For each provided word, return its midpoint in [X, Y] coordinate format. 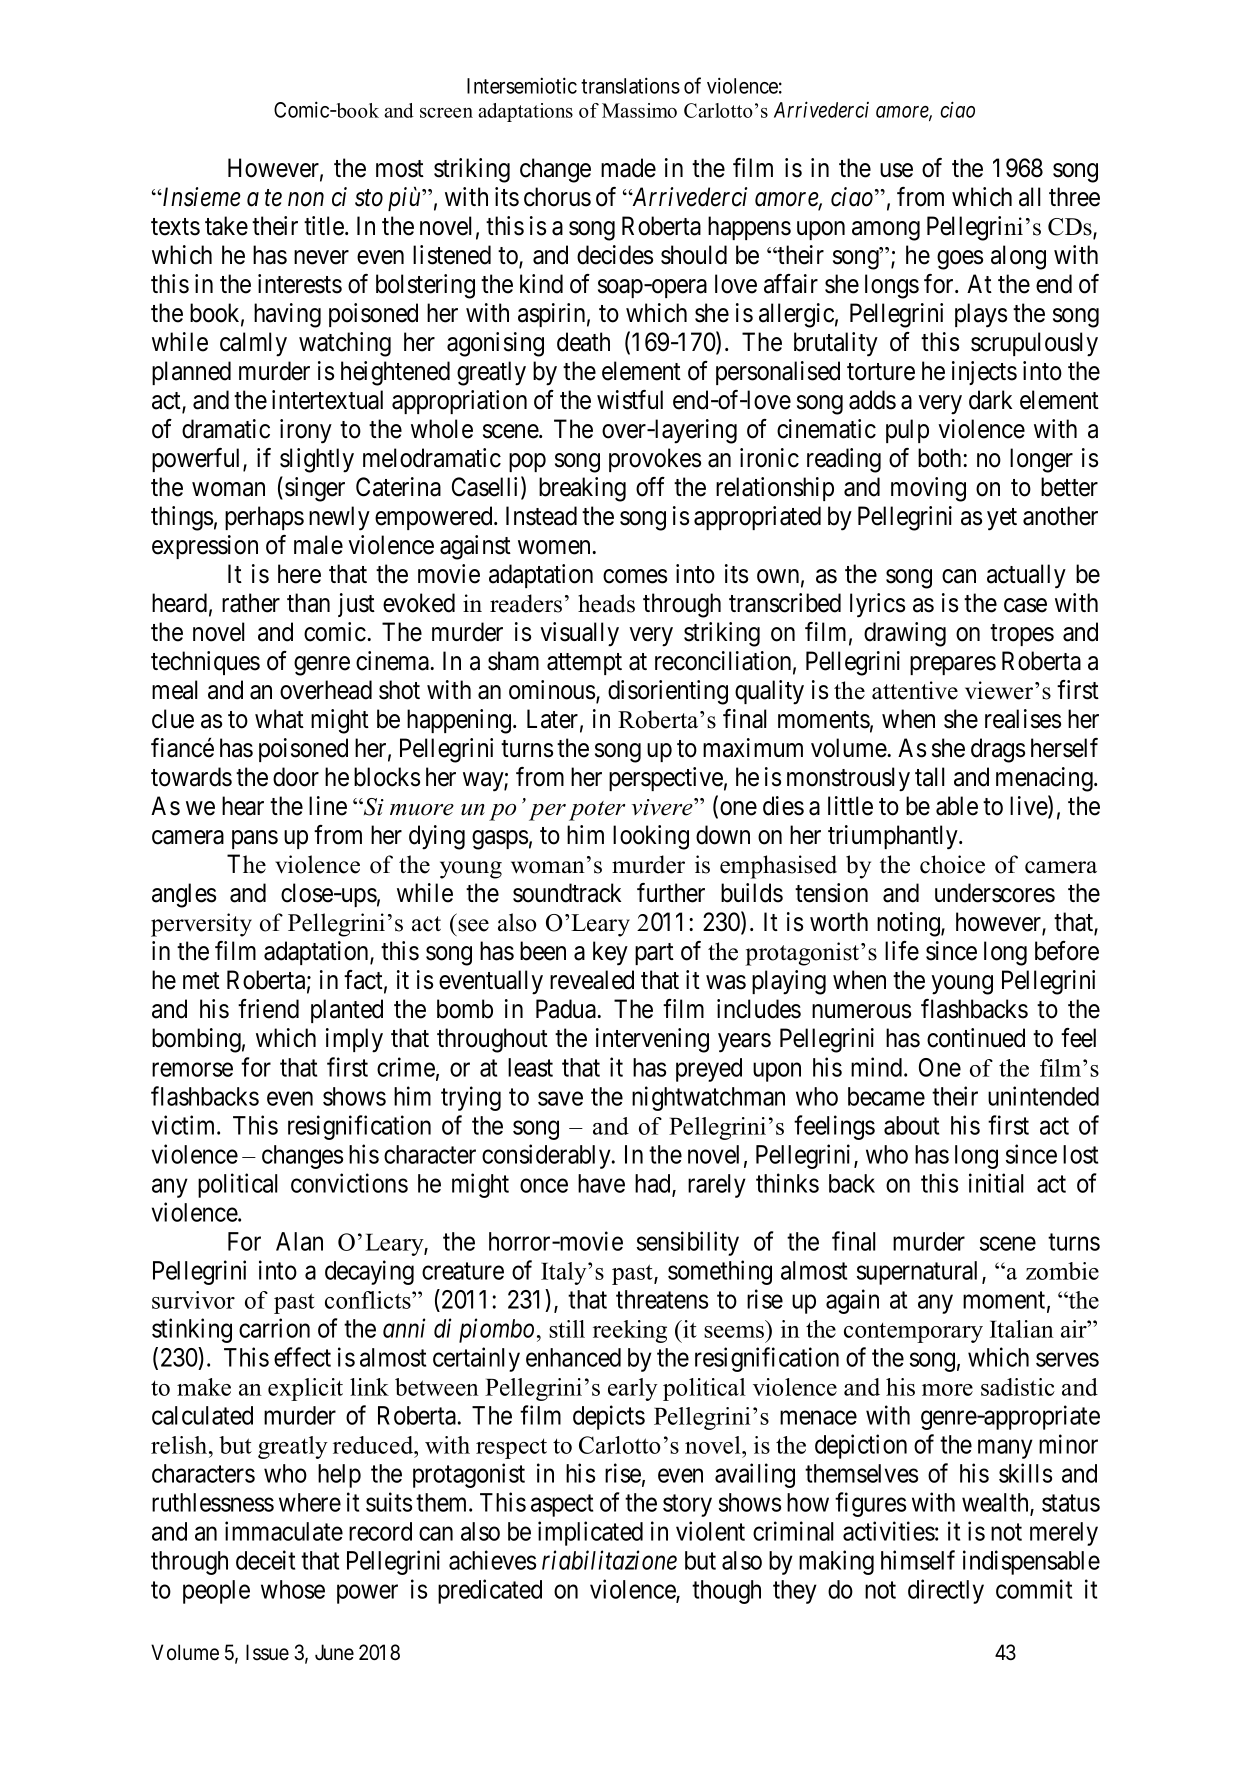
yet [1002, 519]
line [328, 806]
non [306, 199]
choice [952, 864]
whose [293, 1589]
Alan [299, 1241]
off [650, 487]
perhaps [264, 518]
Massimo [639, 110]
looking [651, 837]
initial [996, 1183]
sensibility [688, 1243]
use [896, 170]
